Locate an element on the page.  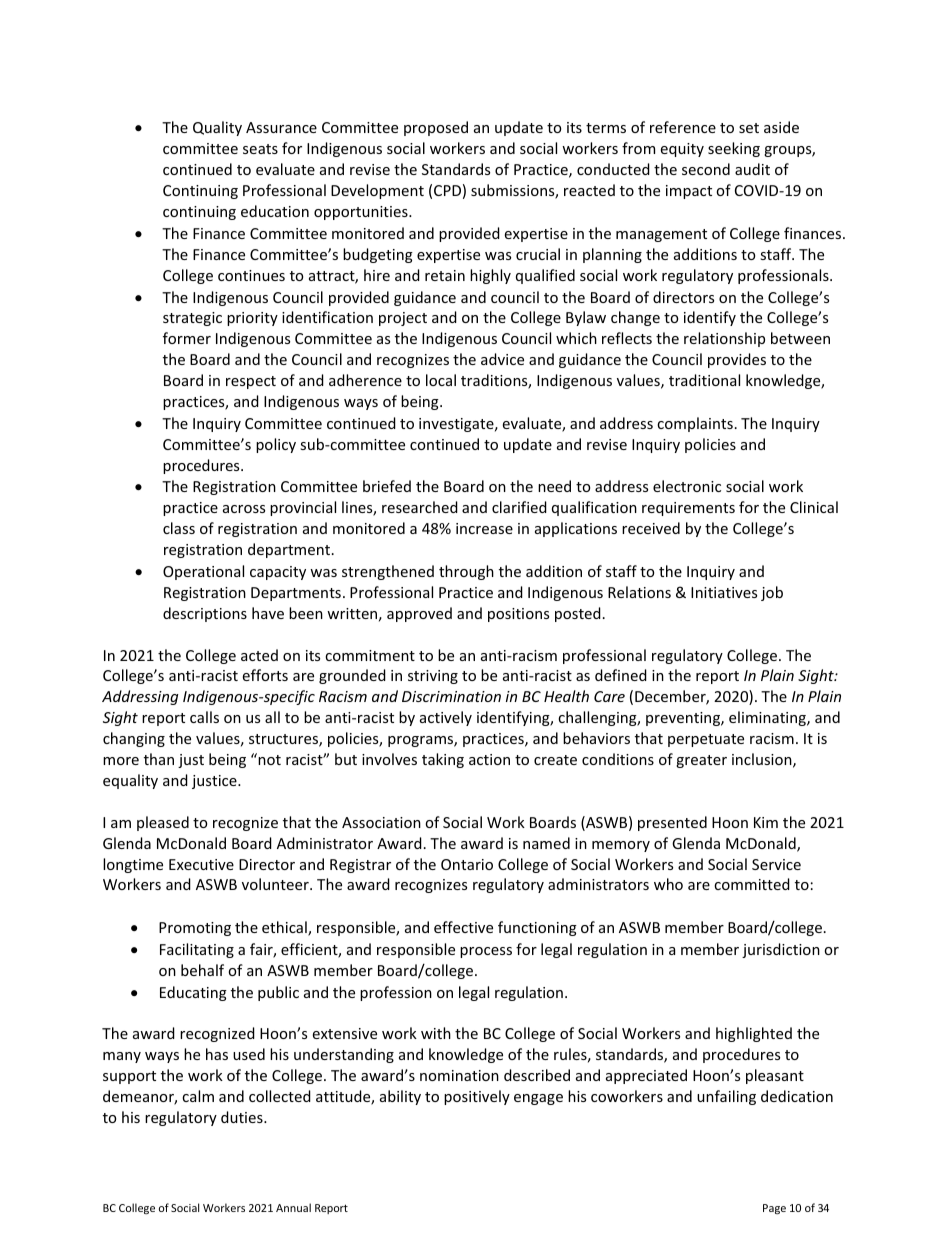
striving is located at coordinates (433, 677).
